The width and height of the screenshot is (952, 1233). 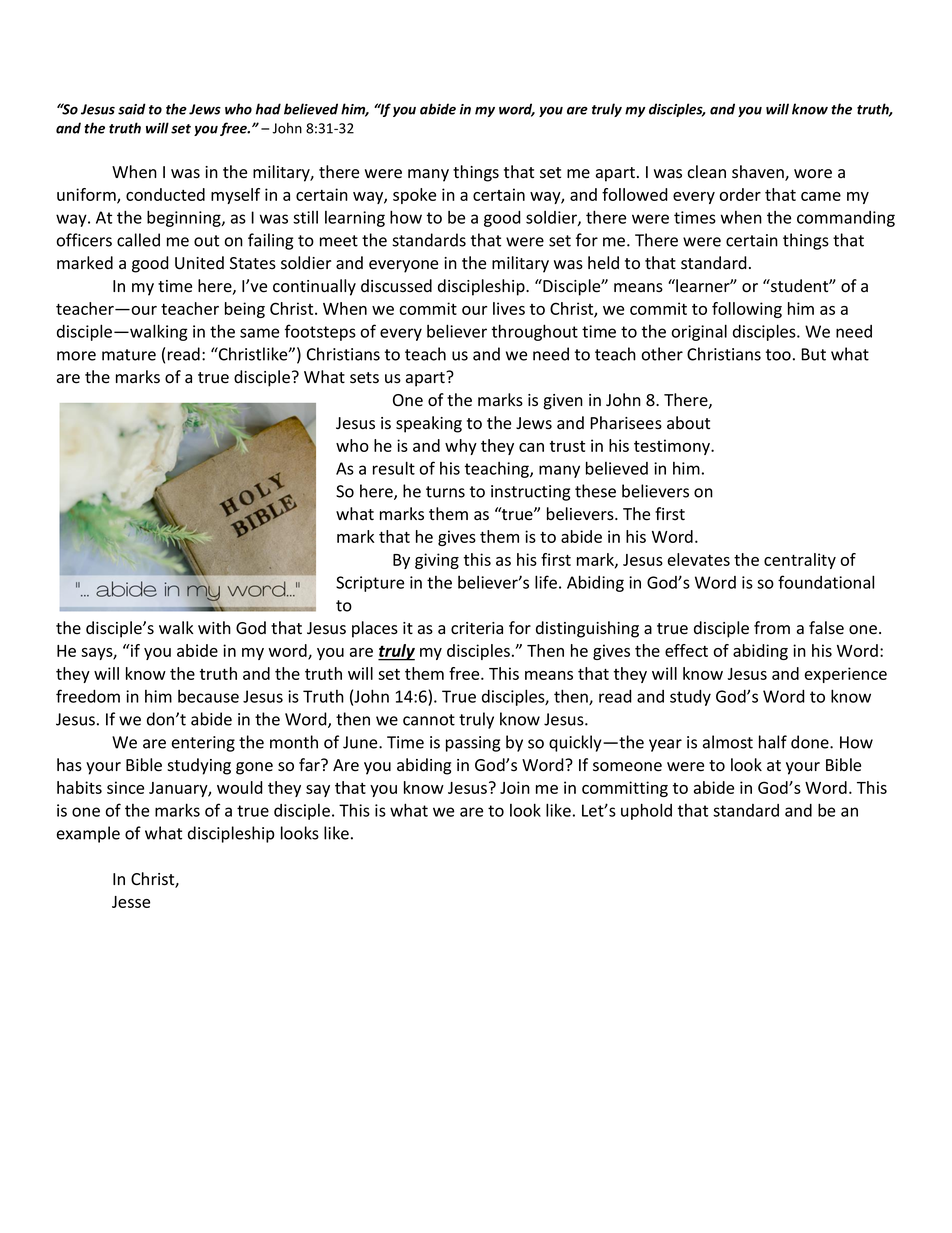 I want to click on Join, so click(x=515, y=787).
